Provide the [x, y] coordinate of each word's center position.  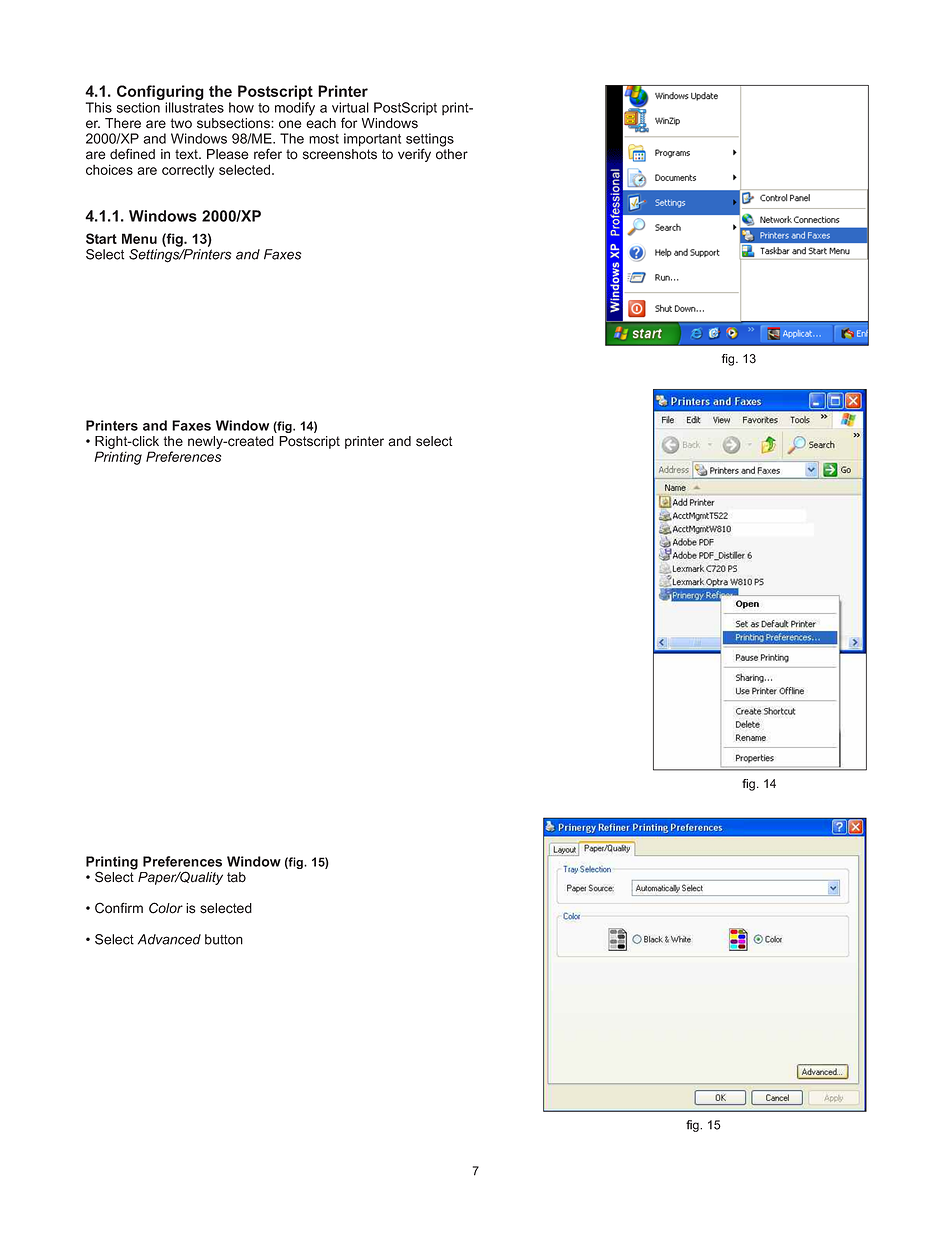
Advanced [169, 939]
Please [227, 154]
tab [236, 877]
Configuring [160, 94]
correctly [188, 171]
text [187, 154]
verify [414, 155]
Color [166, 908]
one [290, 124]
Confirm [119, 908]
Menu [139, 238]
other [452, 154]
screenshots [340, 154]
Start [101, 238]
